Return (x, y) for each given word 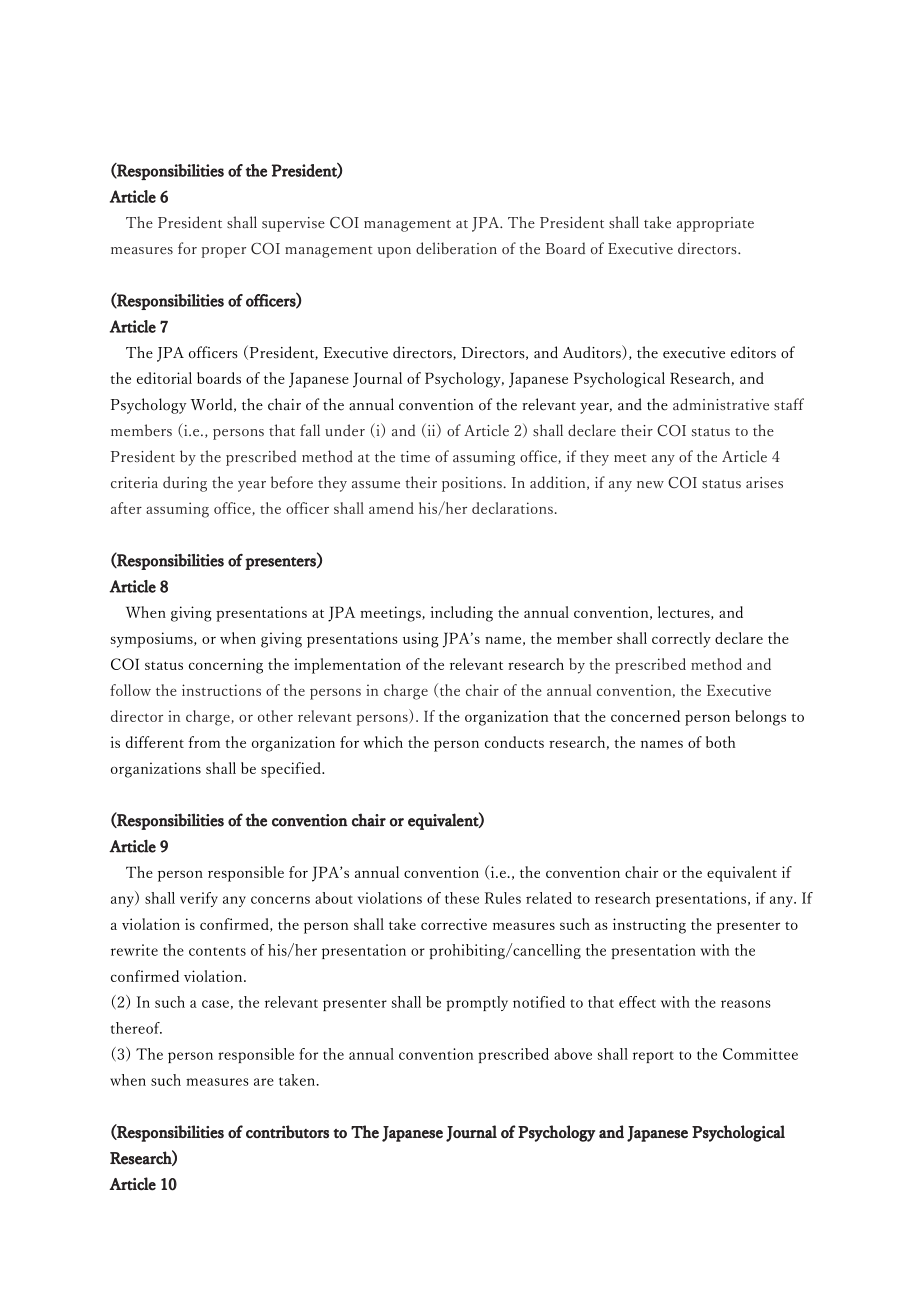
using (421, 640)
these (462, 898)
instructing (649, 926)
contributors (287, 1131)
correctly (681, 640)
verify (199, 899)
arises (764, 483)
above (573, 1054)
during (185, 484)
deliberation (456, 248)
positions (472, 484)
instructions (221, 690)
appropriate (715, 224)
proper (224, 252)
